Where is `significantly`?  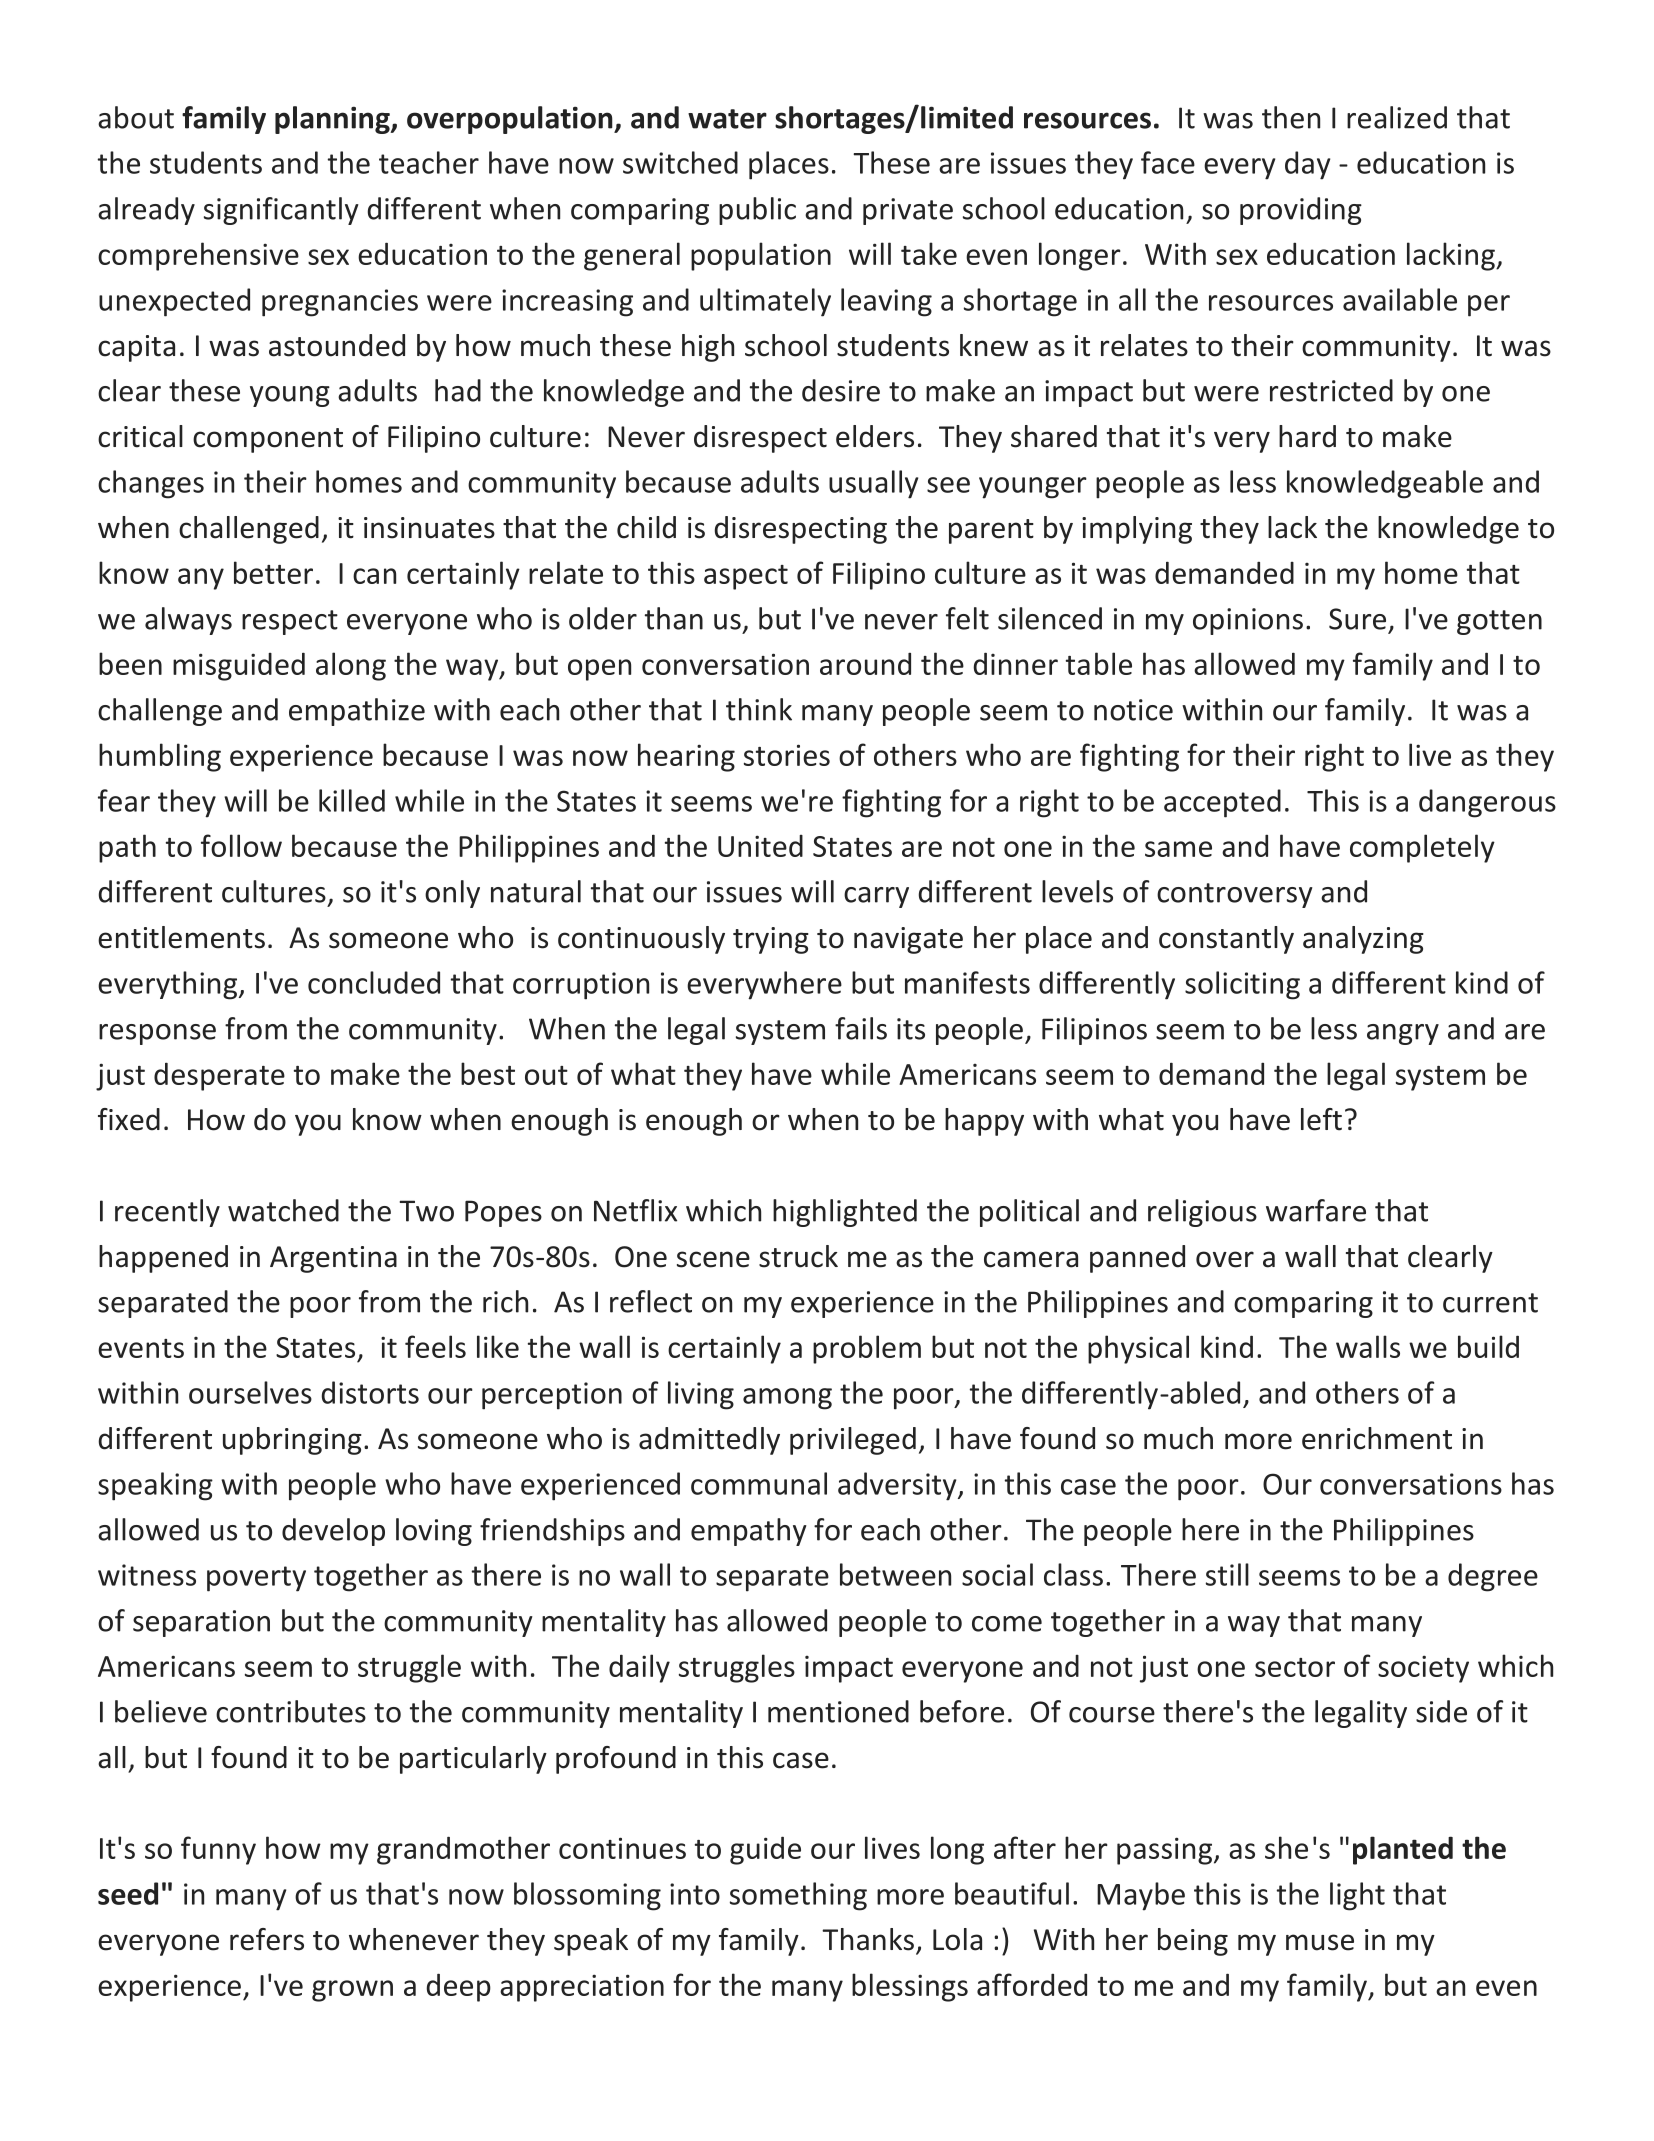
significantly is located at coordinates (281, 211).
